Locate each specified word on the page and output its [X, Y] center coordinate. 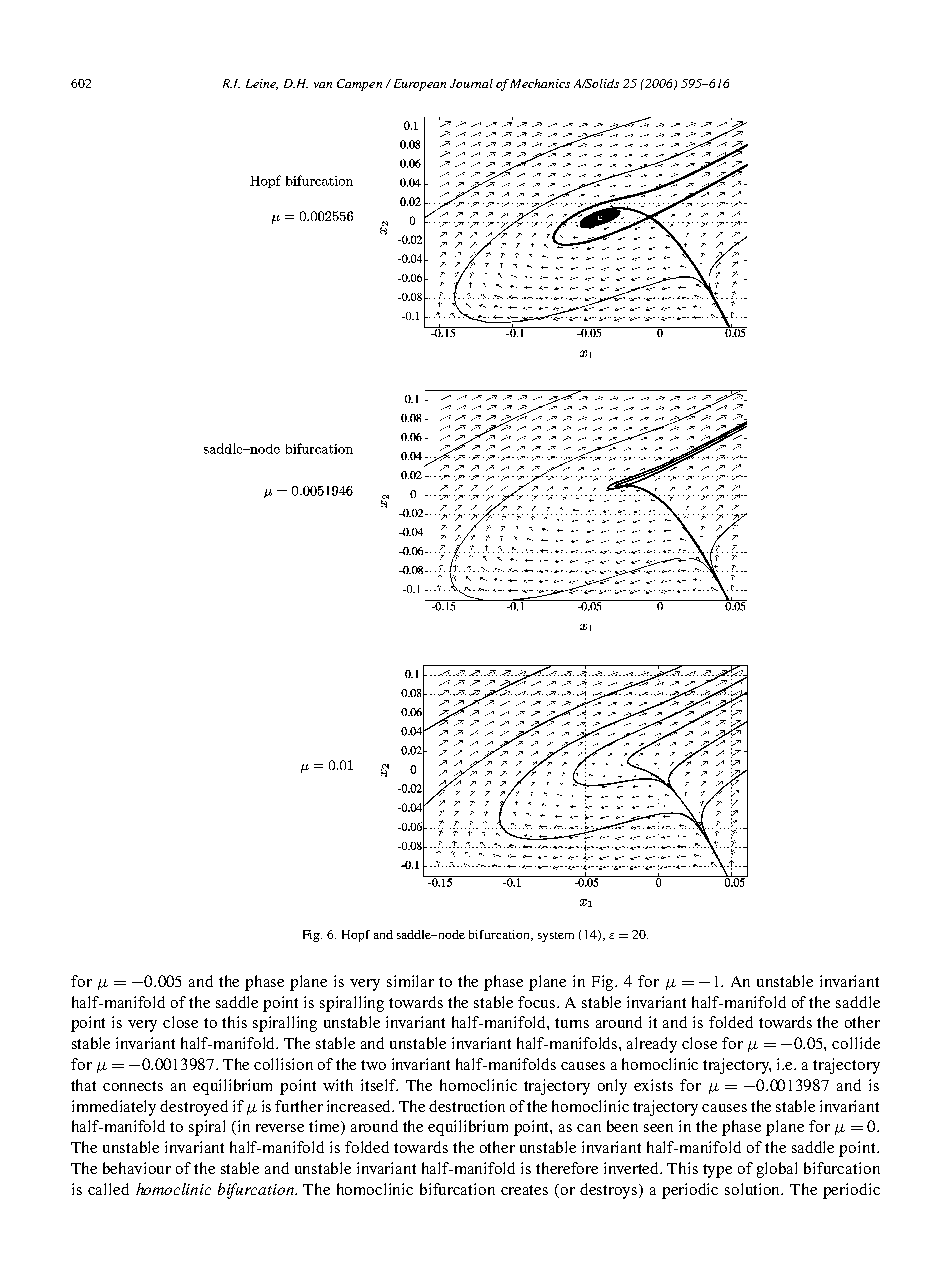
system [556, 937]
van [323, 85]
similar [410, 981]
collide [856, 1043]
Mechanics [540, 83]
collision [283, 1064]
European [420, 85]
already [652, 1045]
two [373, 1065]
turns [572, 1023]
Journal [471, 83]
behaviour [137, 1168]
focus [538, 1002]
